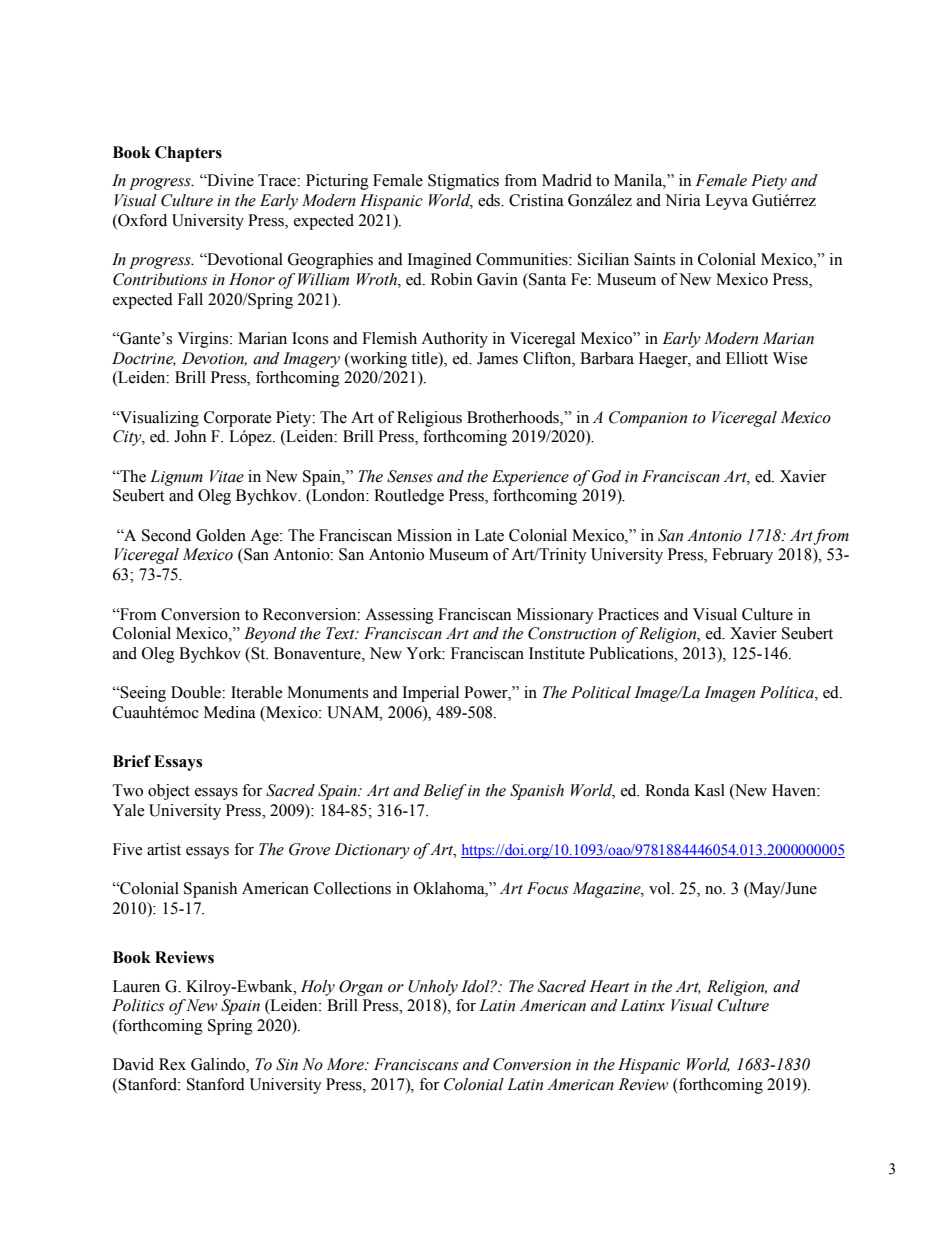 The image size is (952, 1233). Describe the element at coordinates (654, 259) in the image. I see `Saints` at that location.
